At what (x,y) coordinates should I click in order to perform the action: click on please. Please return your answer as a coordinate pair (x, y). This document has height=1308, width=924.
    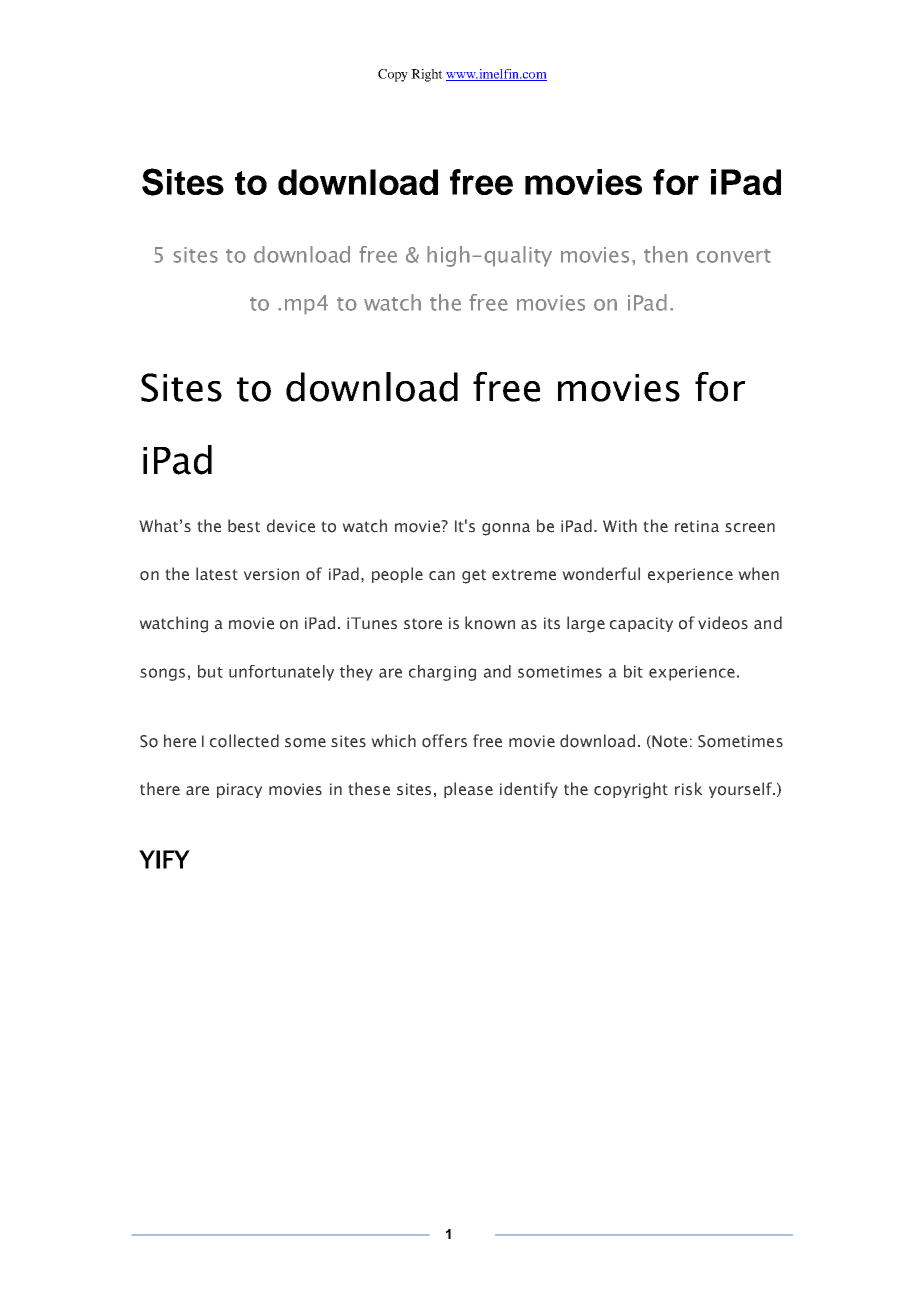
    Looking at the image, I should click on (468, 790).
